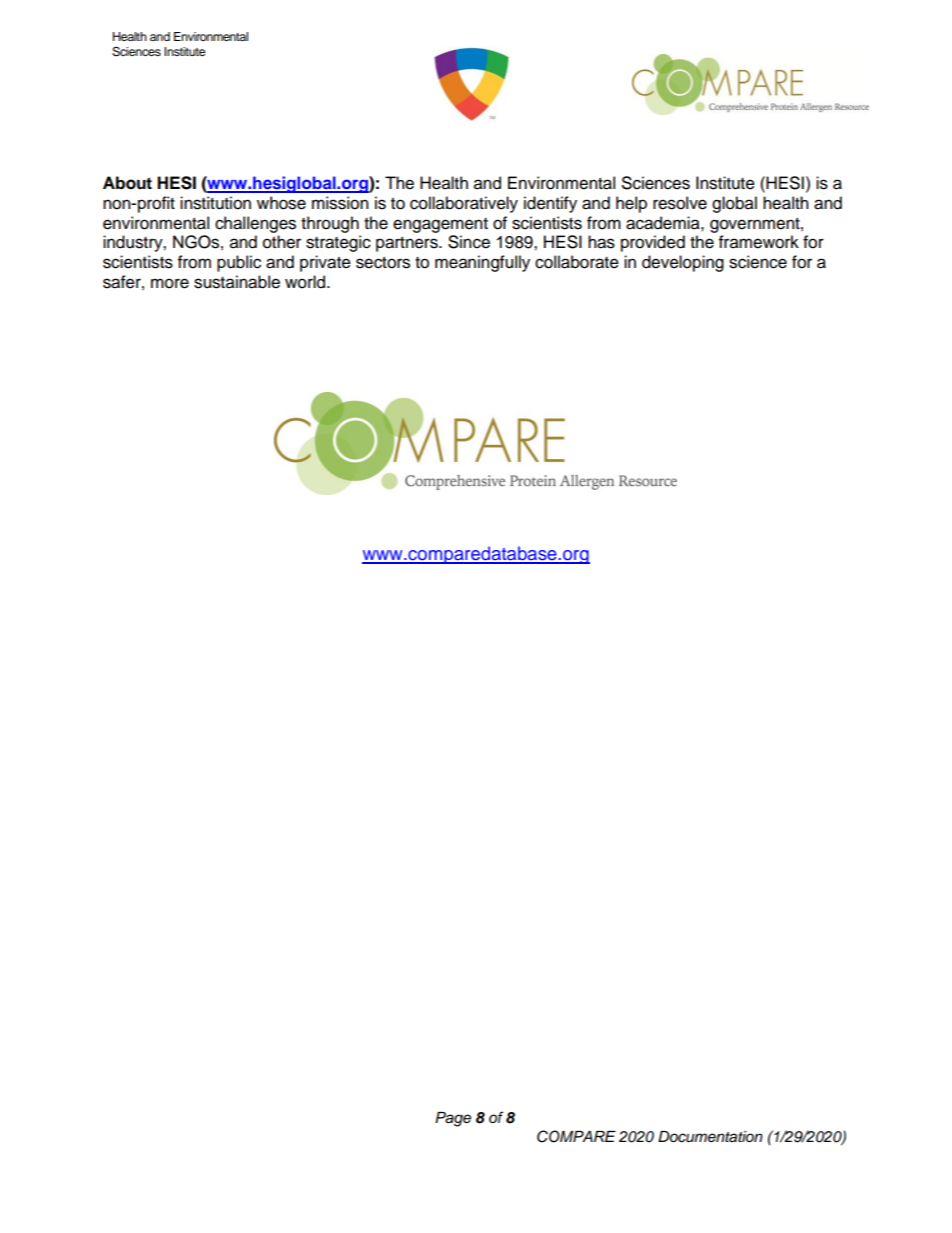 The height and width of the screenshot is (1233, 952). What do you see at coordinates (306, 282) in the screenshot?
I see `world` at bounding box center [306, 282].
